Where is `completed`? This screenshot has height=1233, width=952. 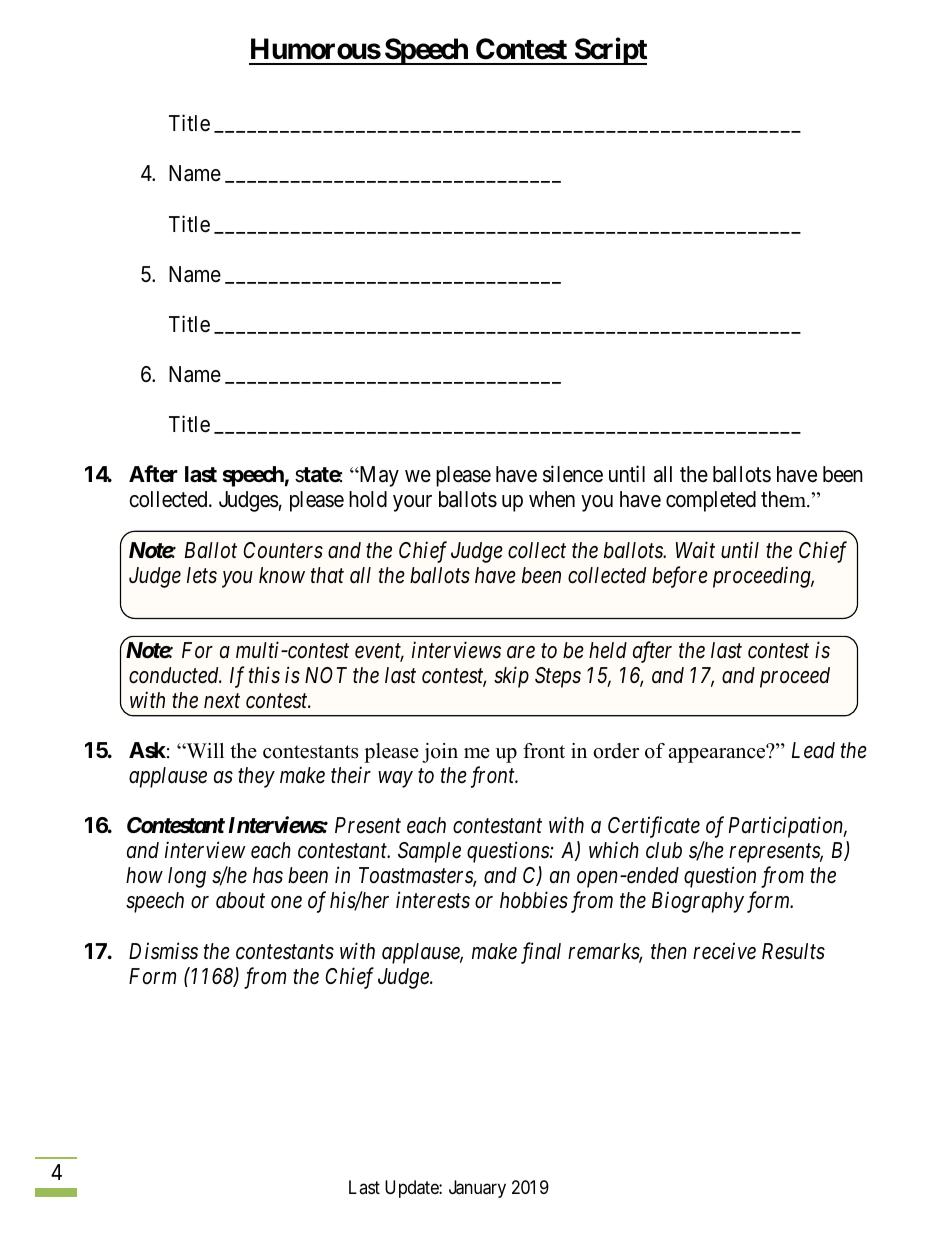
completed is located at coordinates (711, 501).
